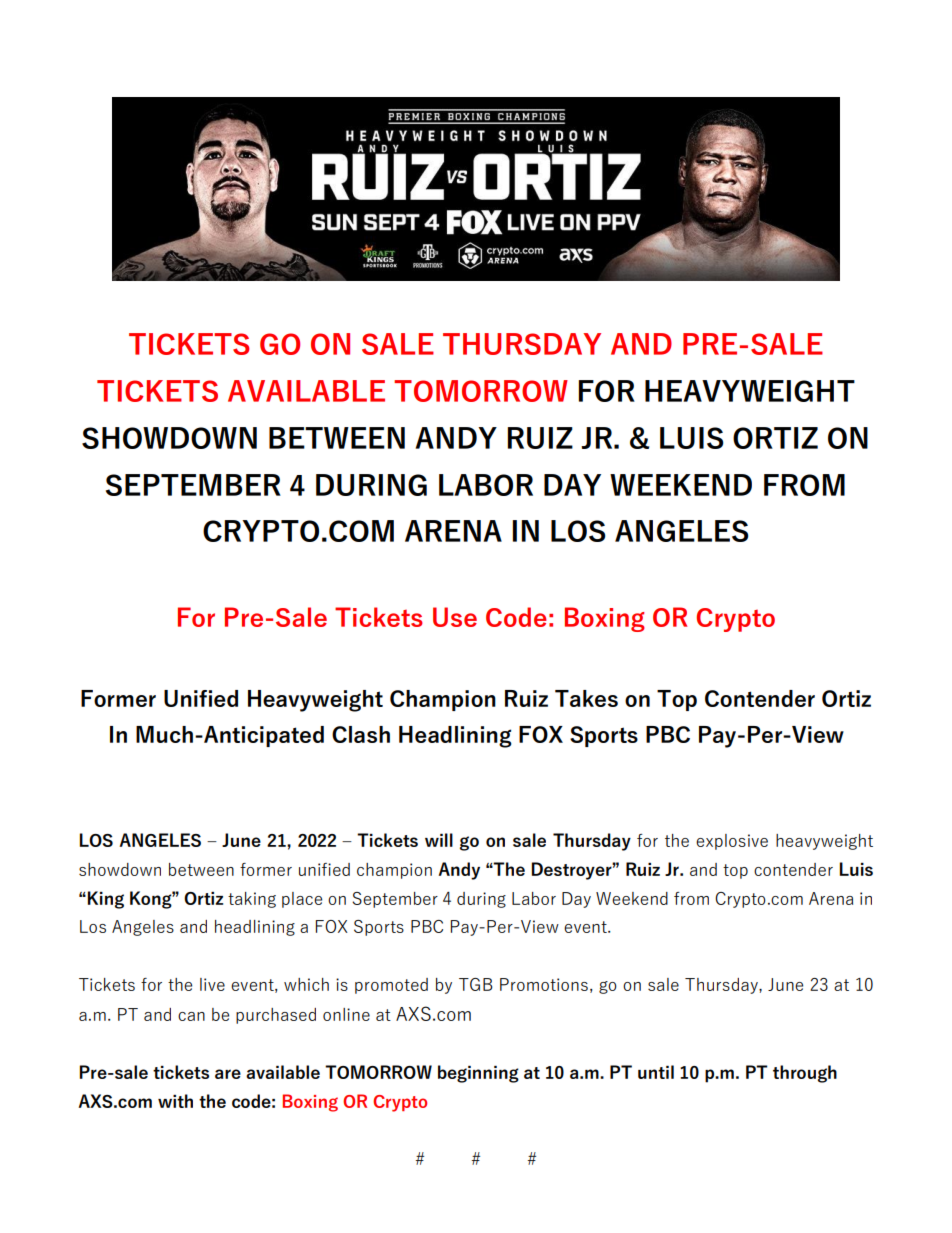 This page has width=952, height=1233. What do you see at coordinates (586, 698) in the page?
I see `Takes` at bounding box center [586, 698].
